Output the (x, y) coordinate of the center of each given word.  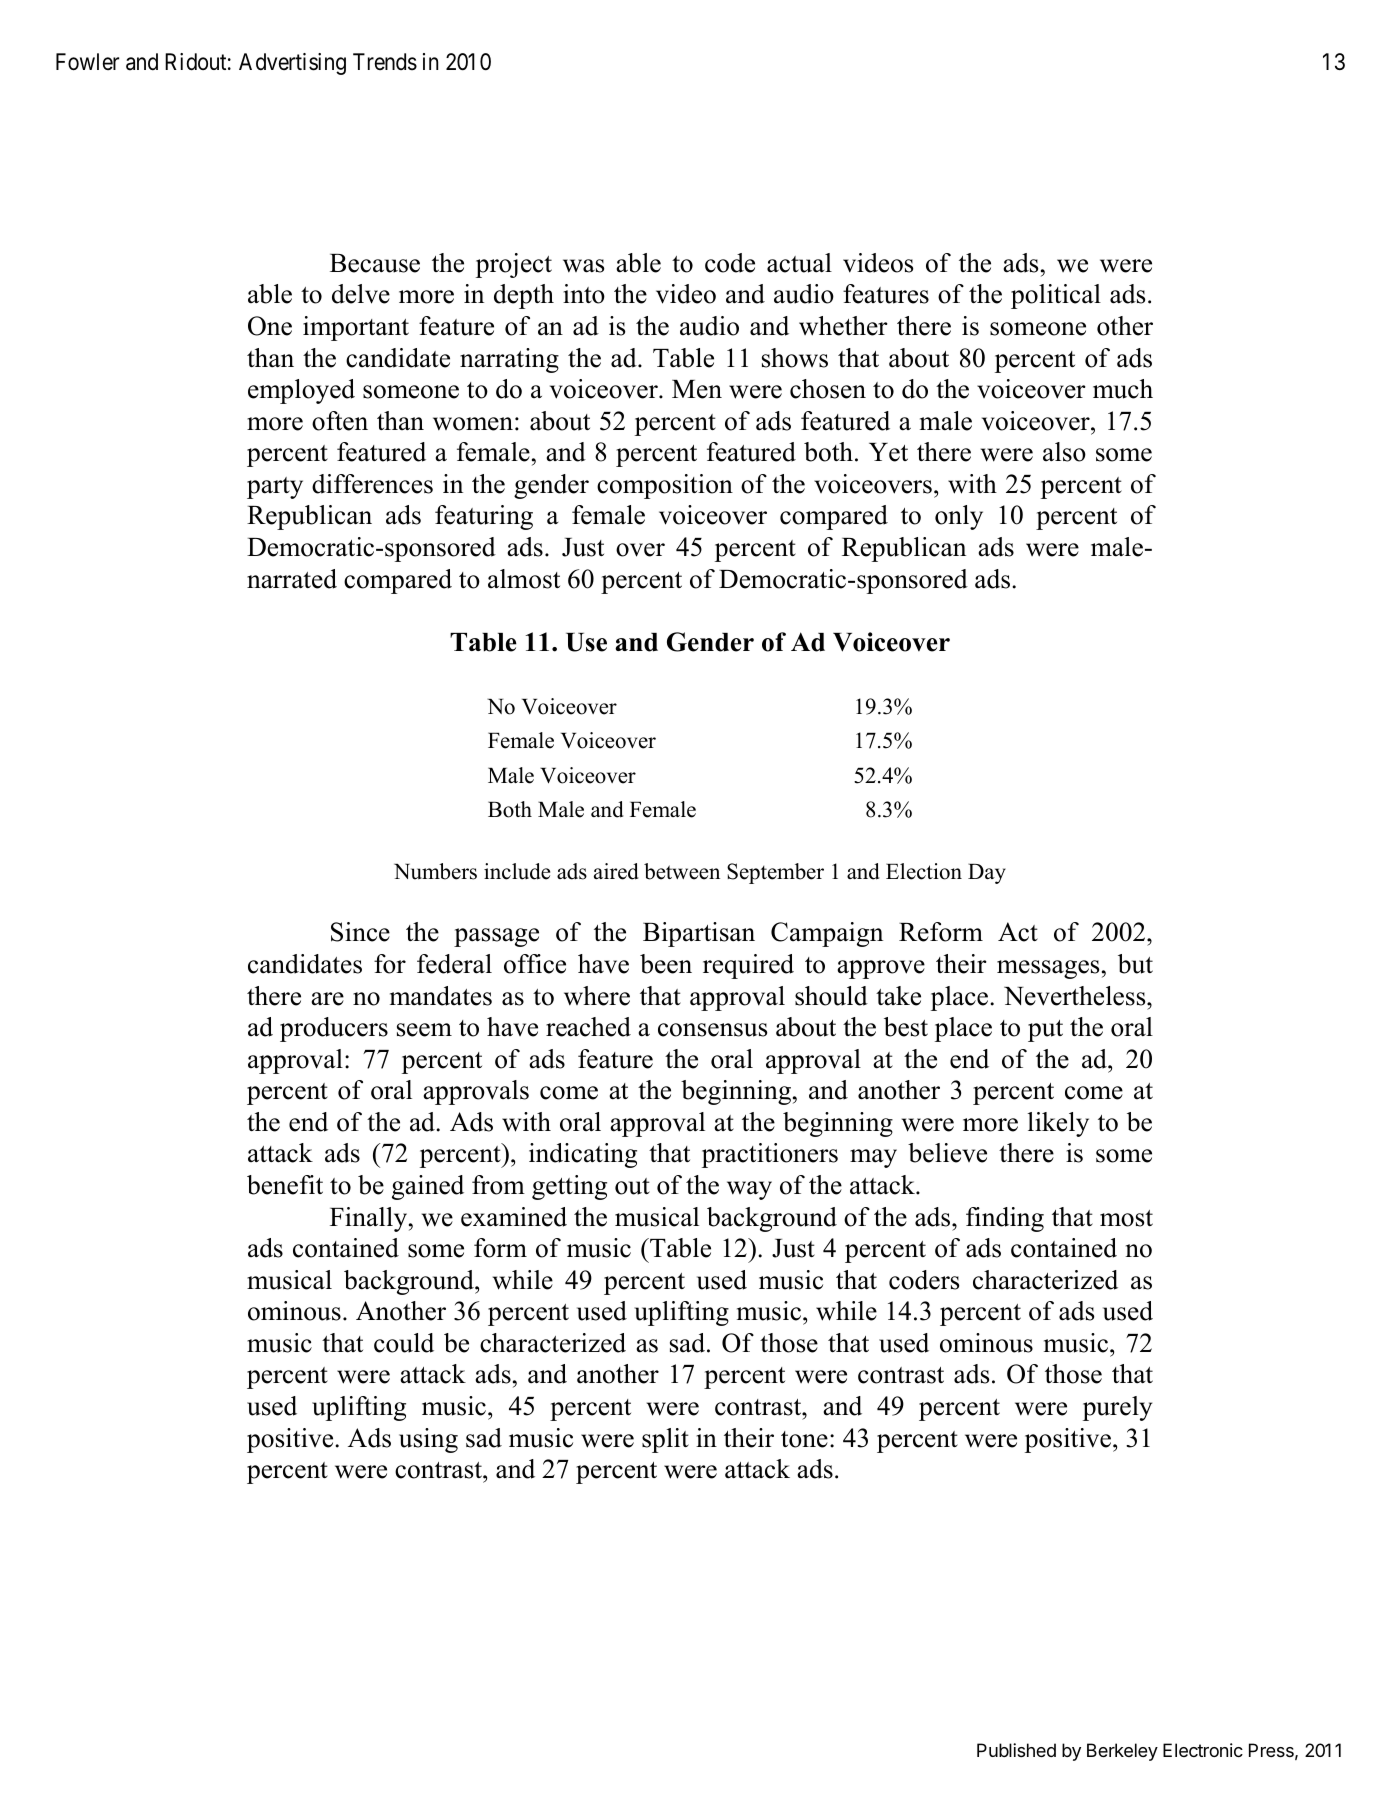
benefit (285, 1185)
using (428, 1440)
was (583, 266)
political (1056, 296)
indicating (583, 1155)
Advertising (292, 64)
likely (1058, 1124)
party (275, 488)
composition (665, 486)
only (959, 517)
